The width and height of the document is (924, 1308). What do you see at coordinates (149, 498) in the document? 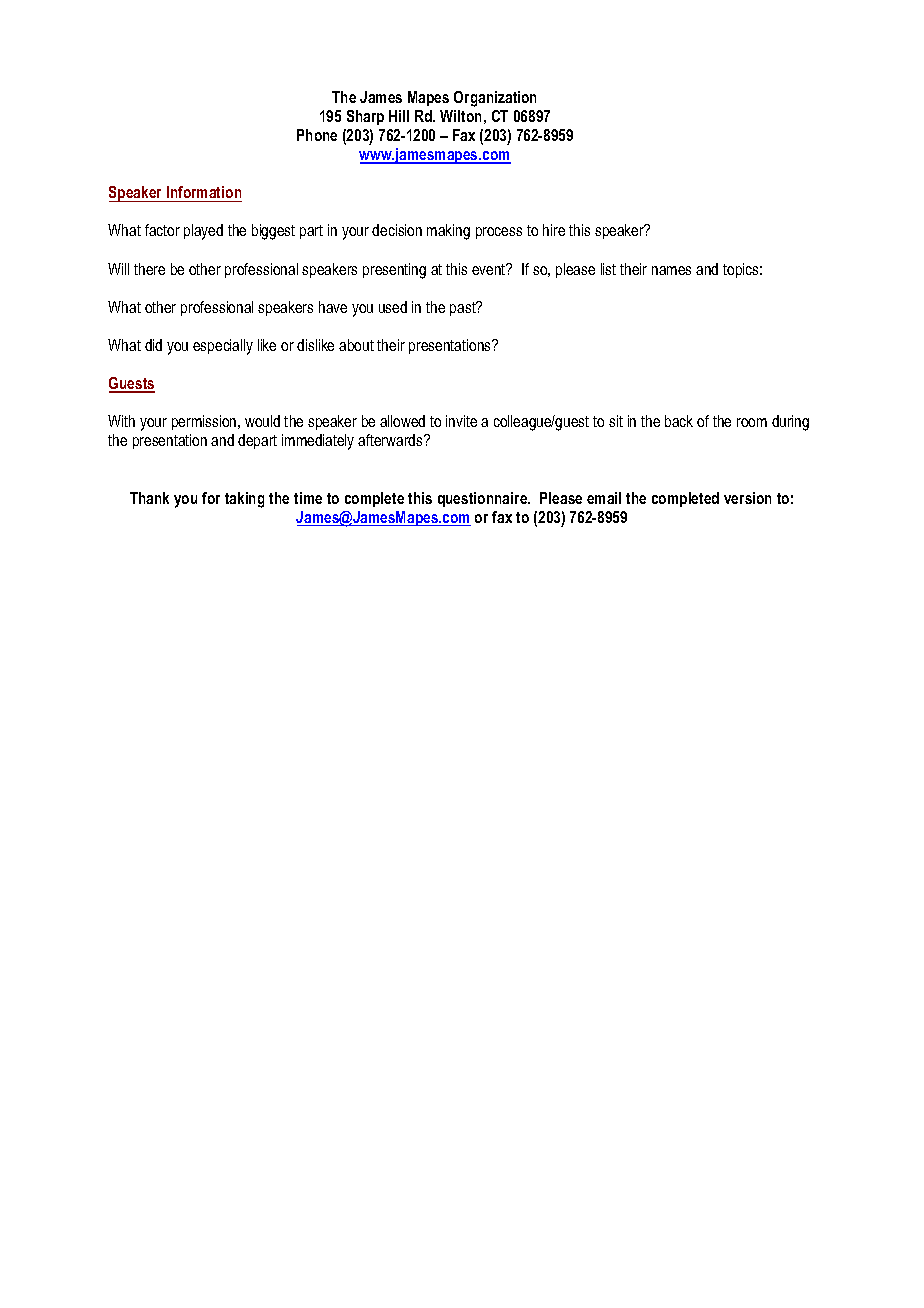
I see `Thank` at bounding box center [149, 498].
